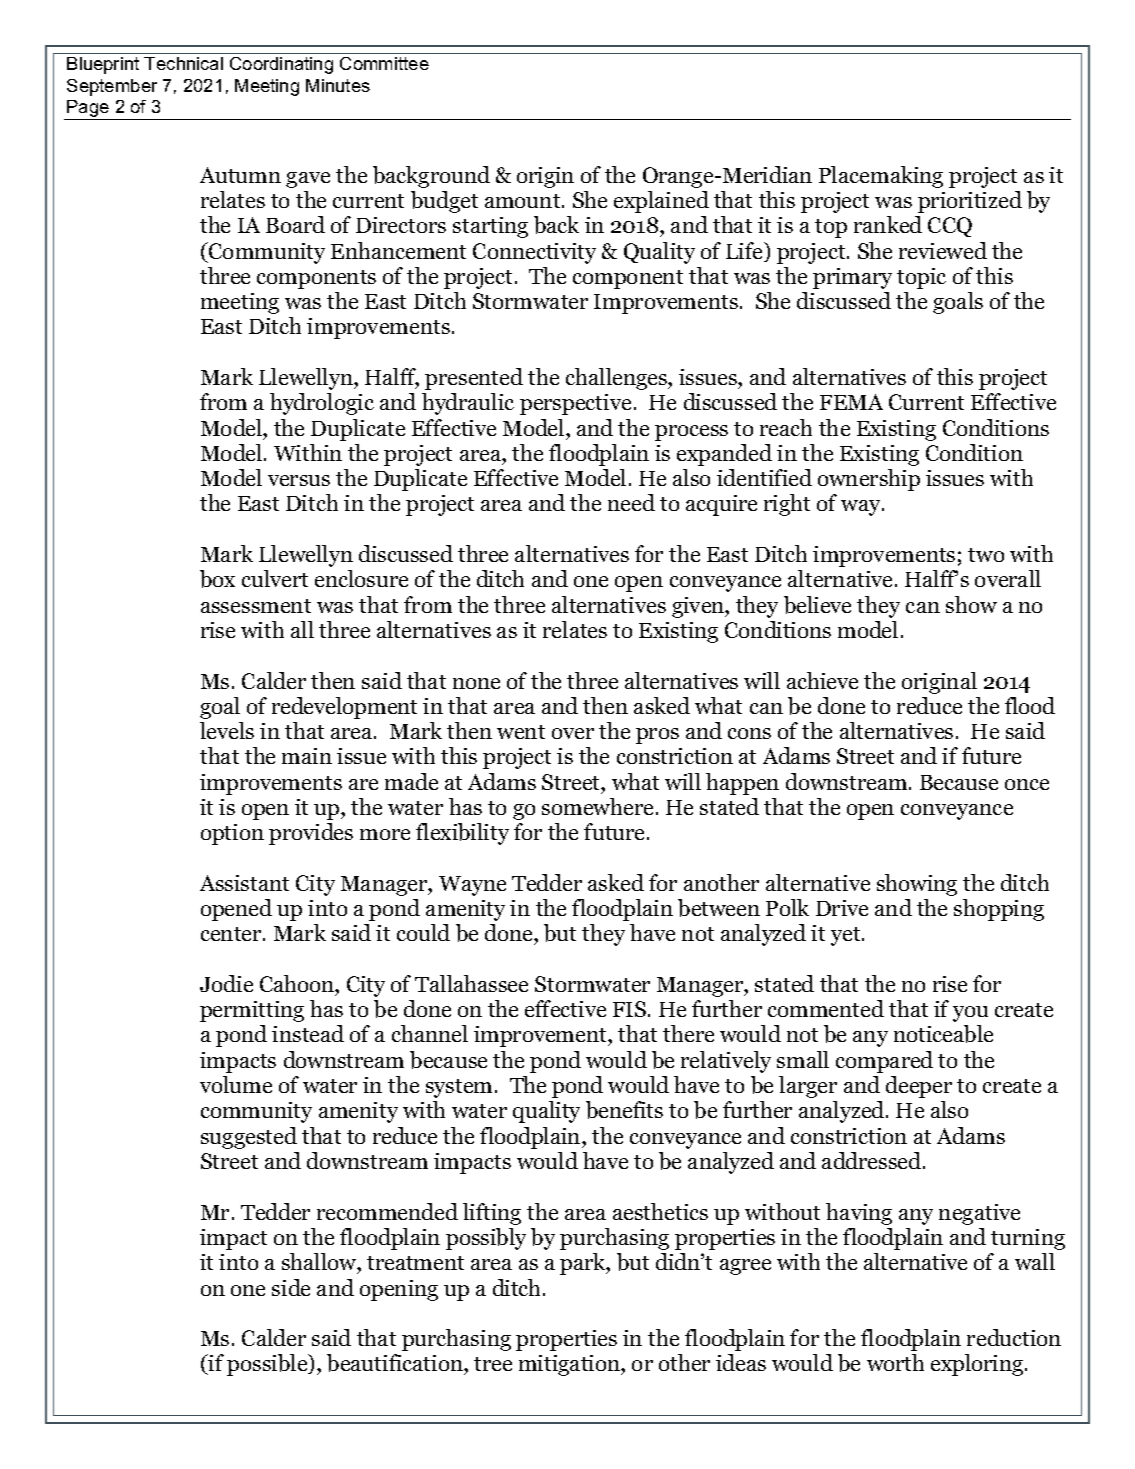  Describe the element at coordinates (268, 1365) in the document. I see `possible` at that location.
